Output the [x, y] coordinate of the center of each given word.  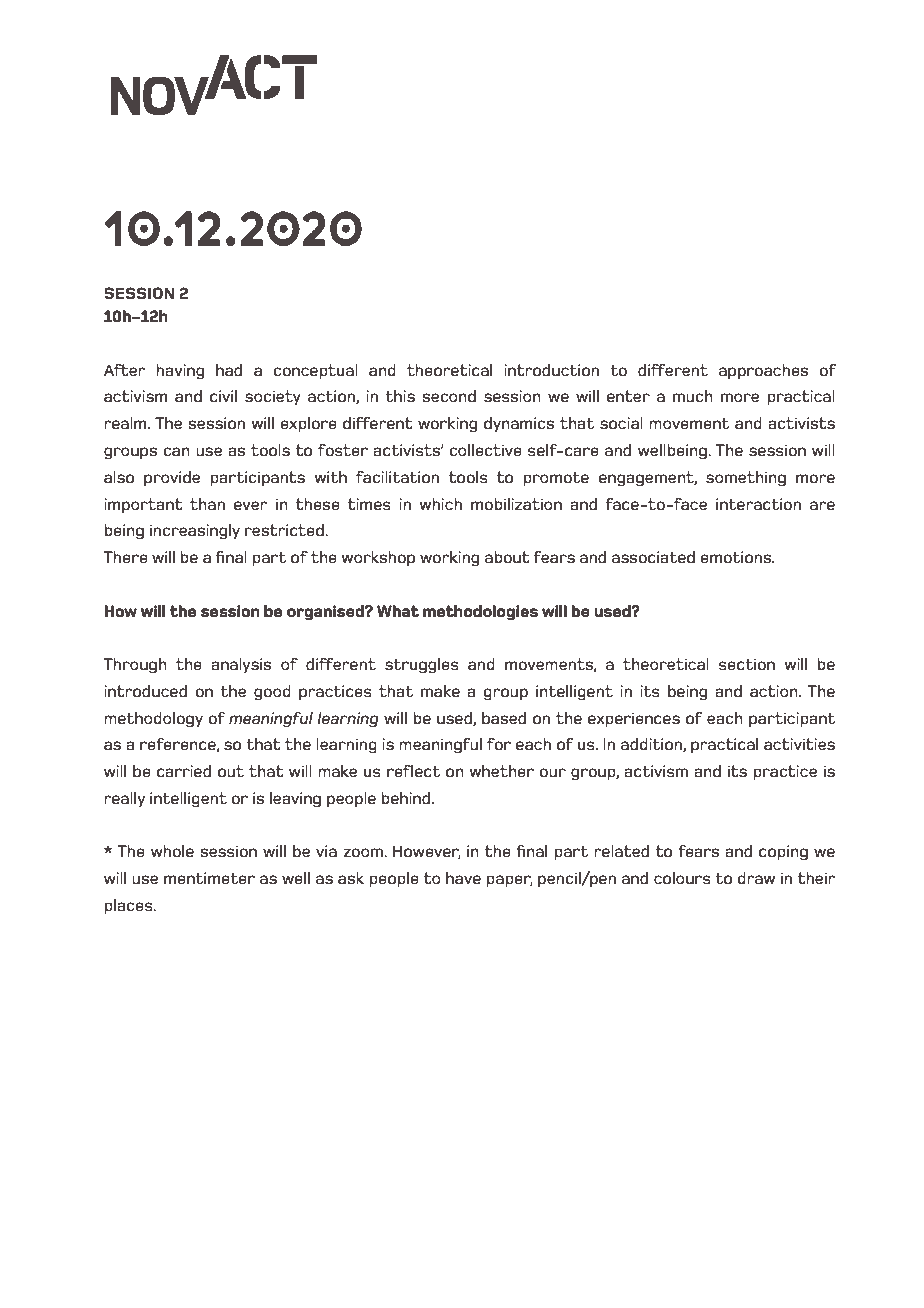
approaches [763, 372]
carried [184, 771]
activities [799, 744]
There [126, 557]
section [747, 664]
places [129, 907]
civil [223, 396]
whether [501, 771]
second [449, 396]
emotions [737, 557]
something [746, 479]
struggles [422, 666]
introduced [145, 691]
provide [172, 479]
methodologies [480, 613]
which [440, 504]
